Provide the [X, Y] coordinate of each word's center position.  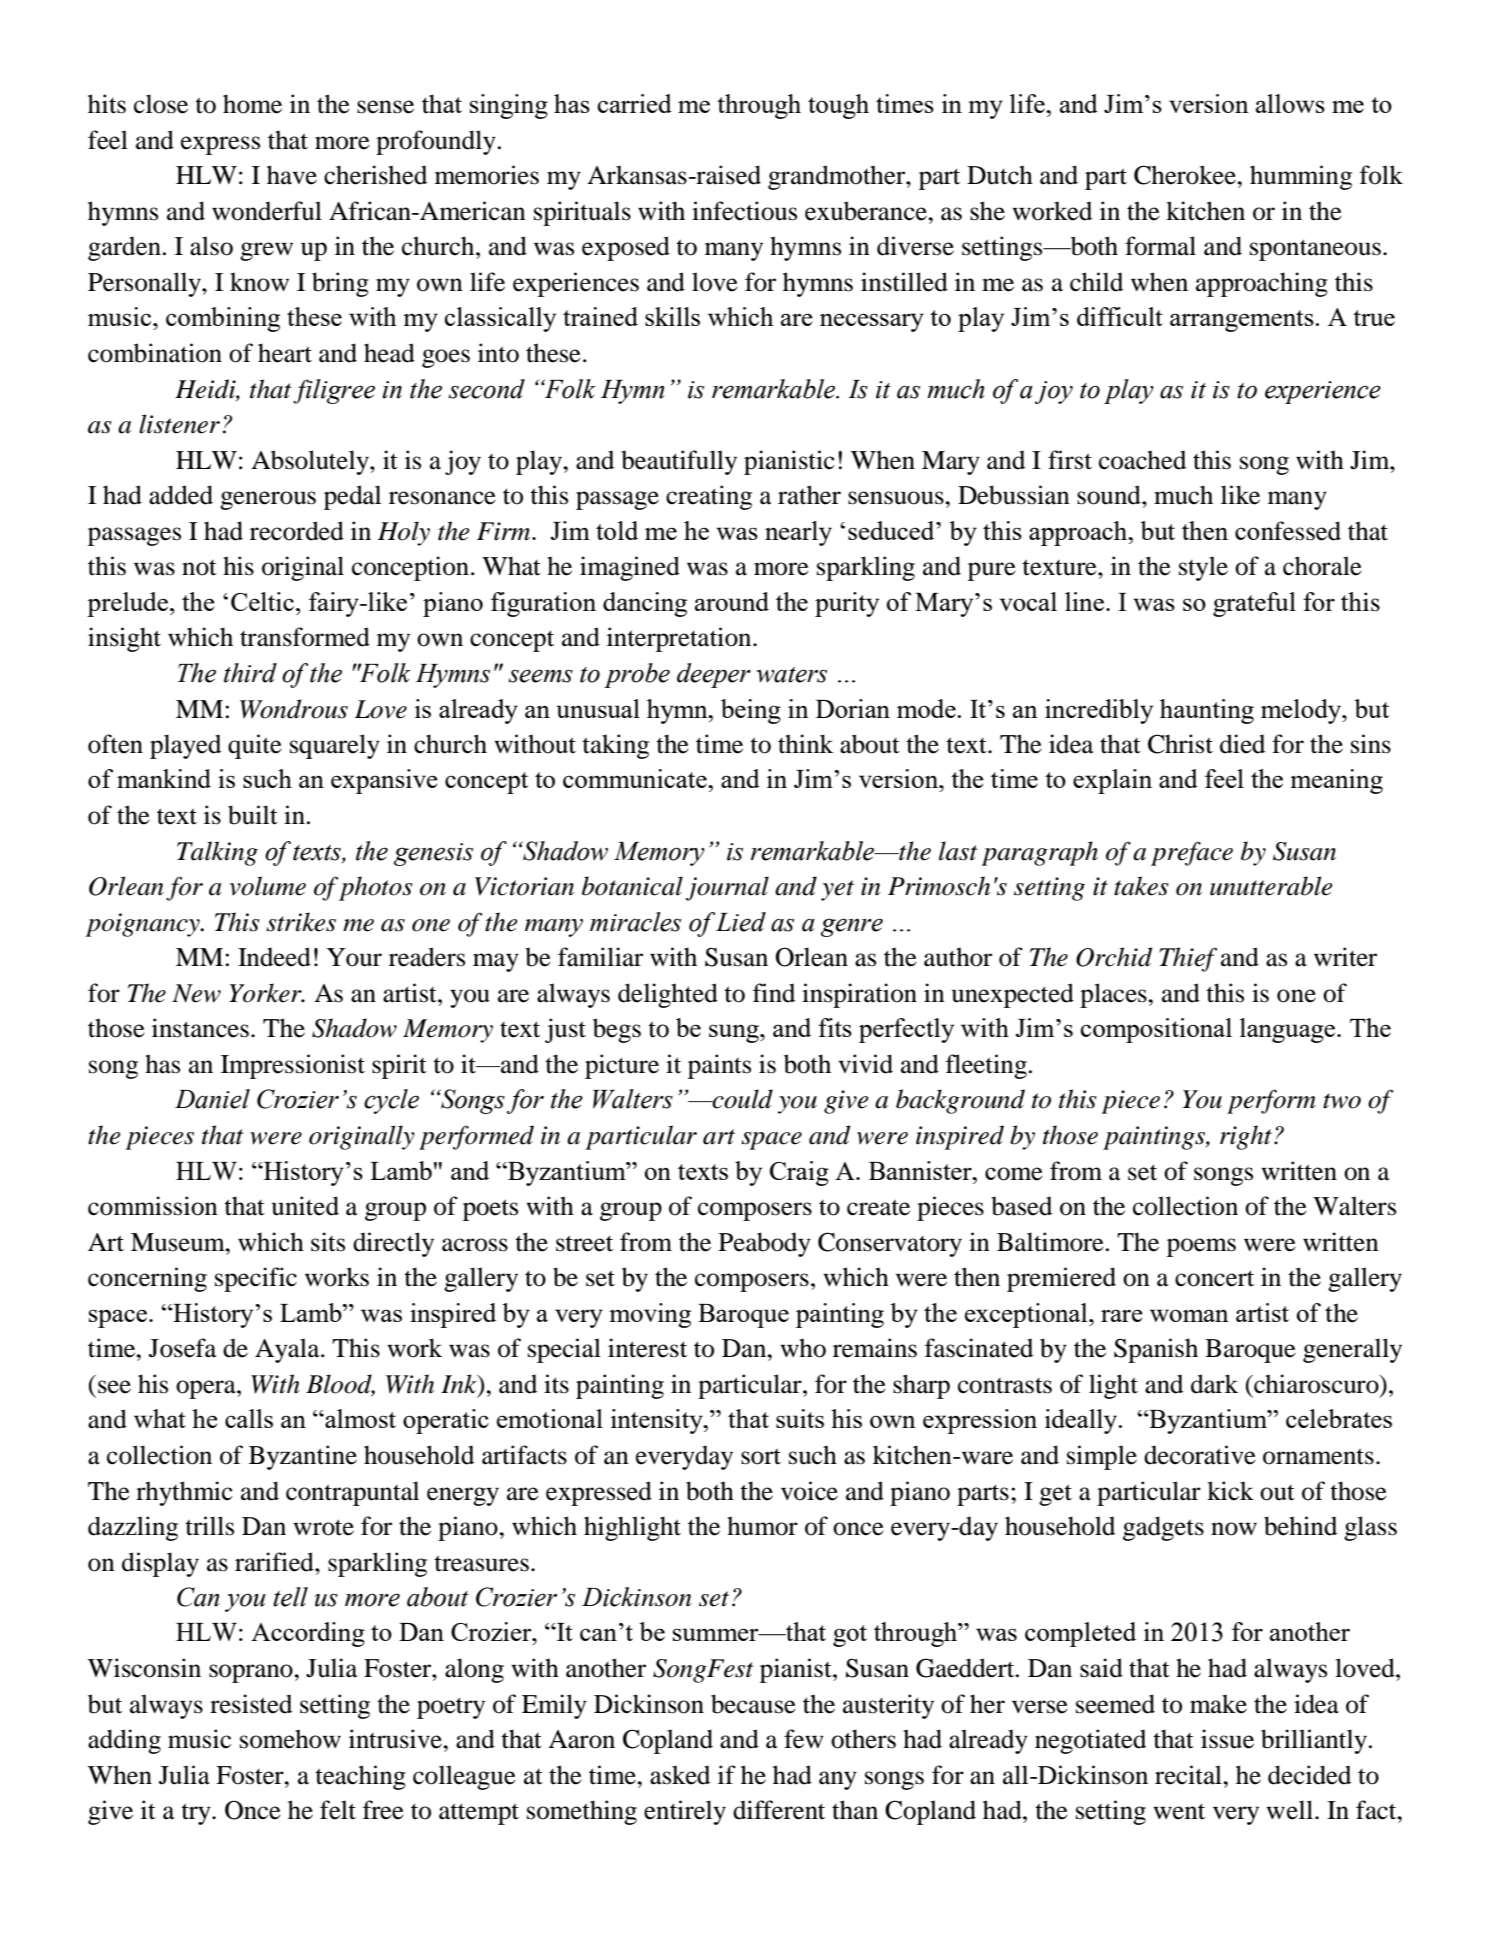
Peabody [765, 1244]
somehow [290, 1739]
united [305, 1206]
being [751, 711]
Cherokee [1186, 175]
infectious [744, 211]
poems [1201, 1247]
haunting [1207, 711]
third [250, 673]
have [292, 175]
